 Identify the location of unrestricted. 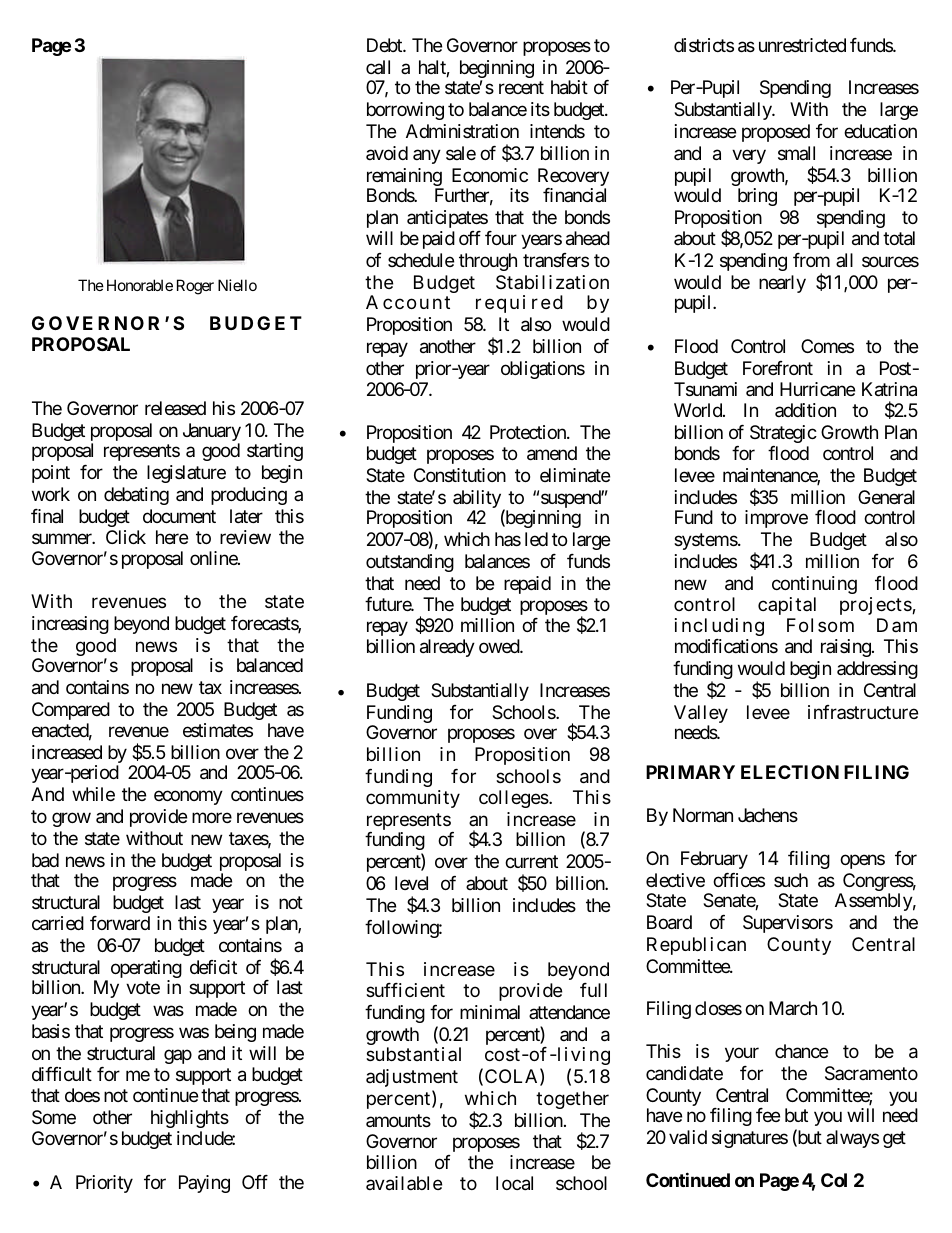
(802, 45).
